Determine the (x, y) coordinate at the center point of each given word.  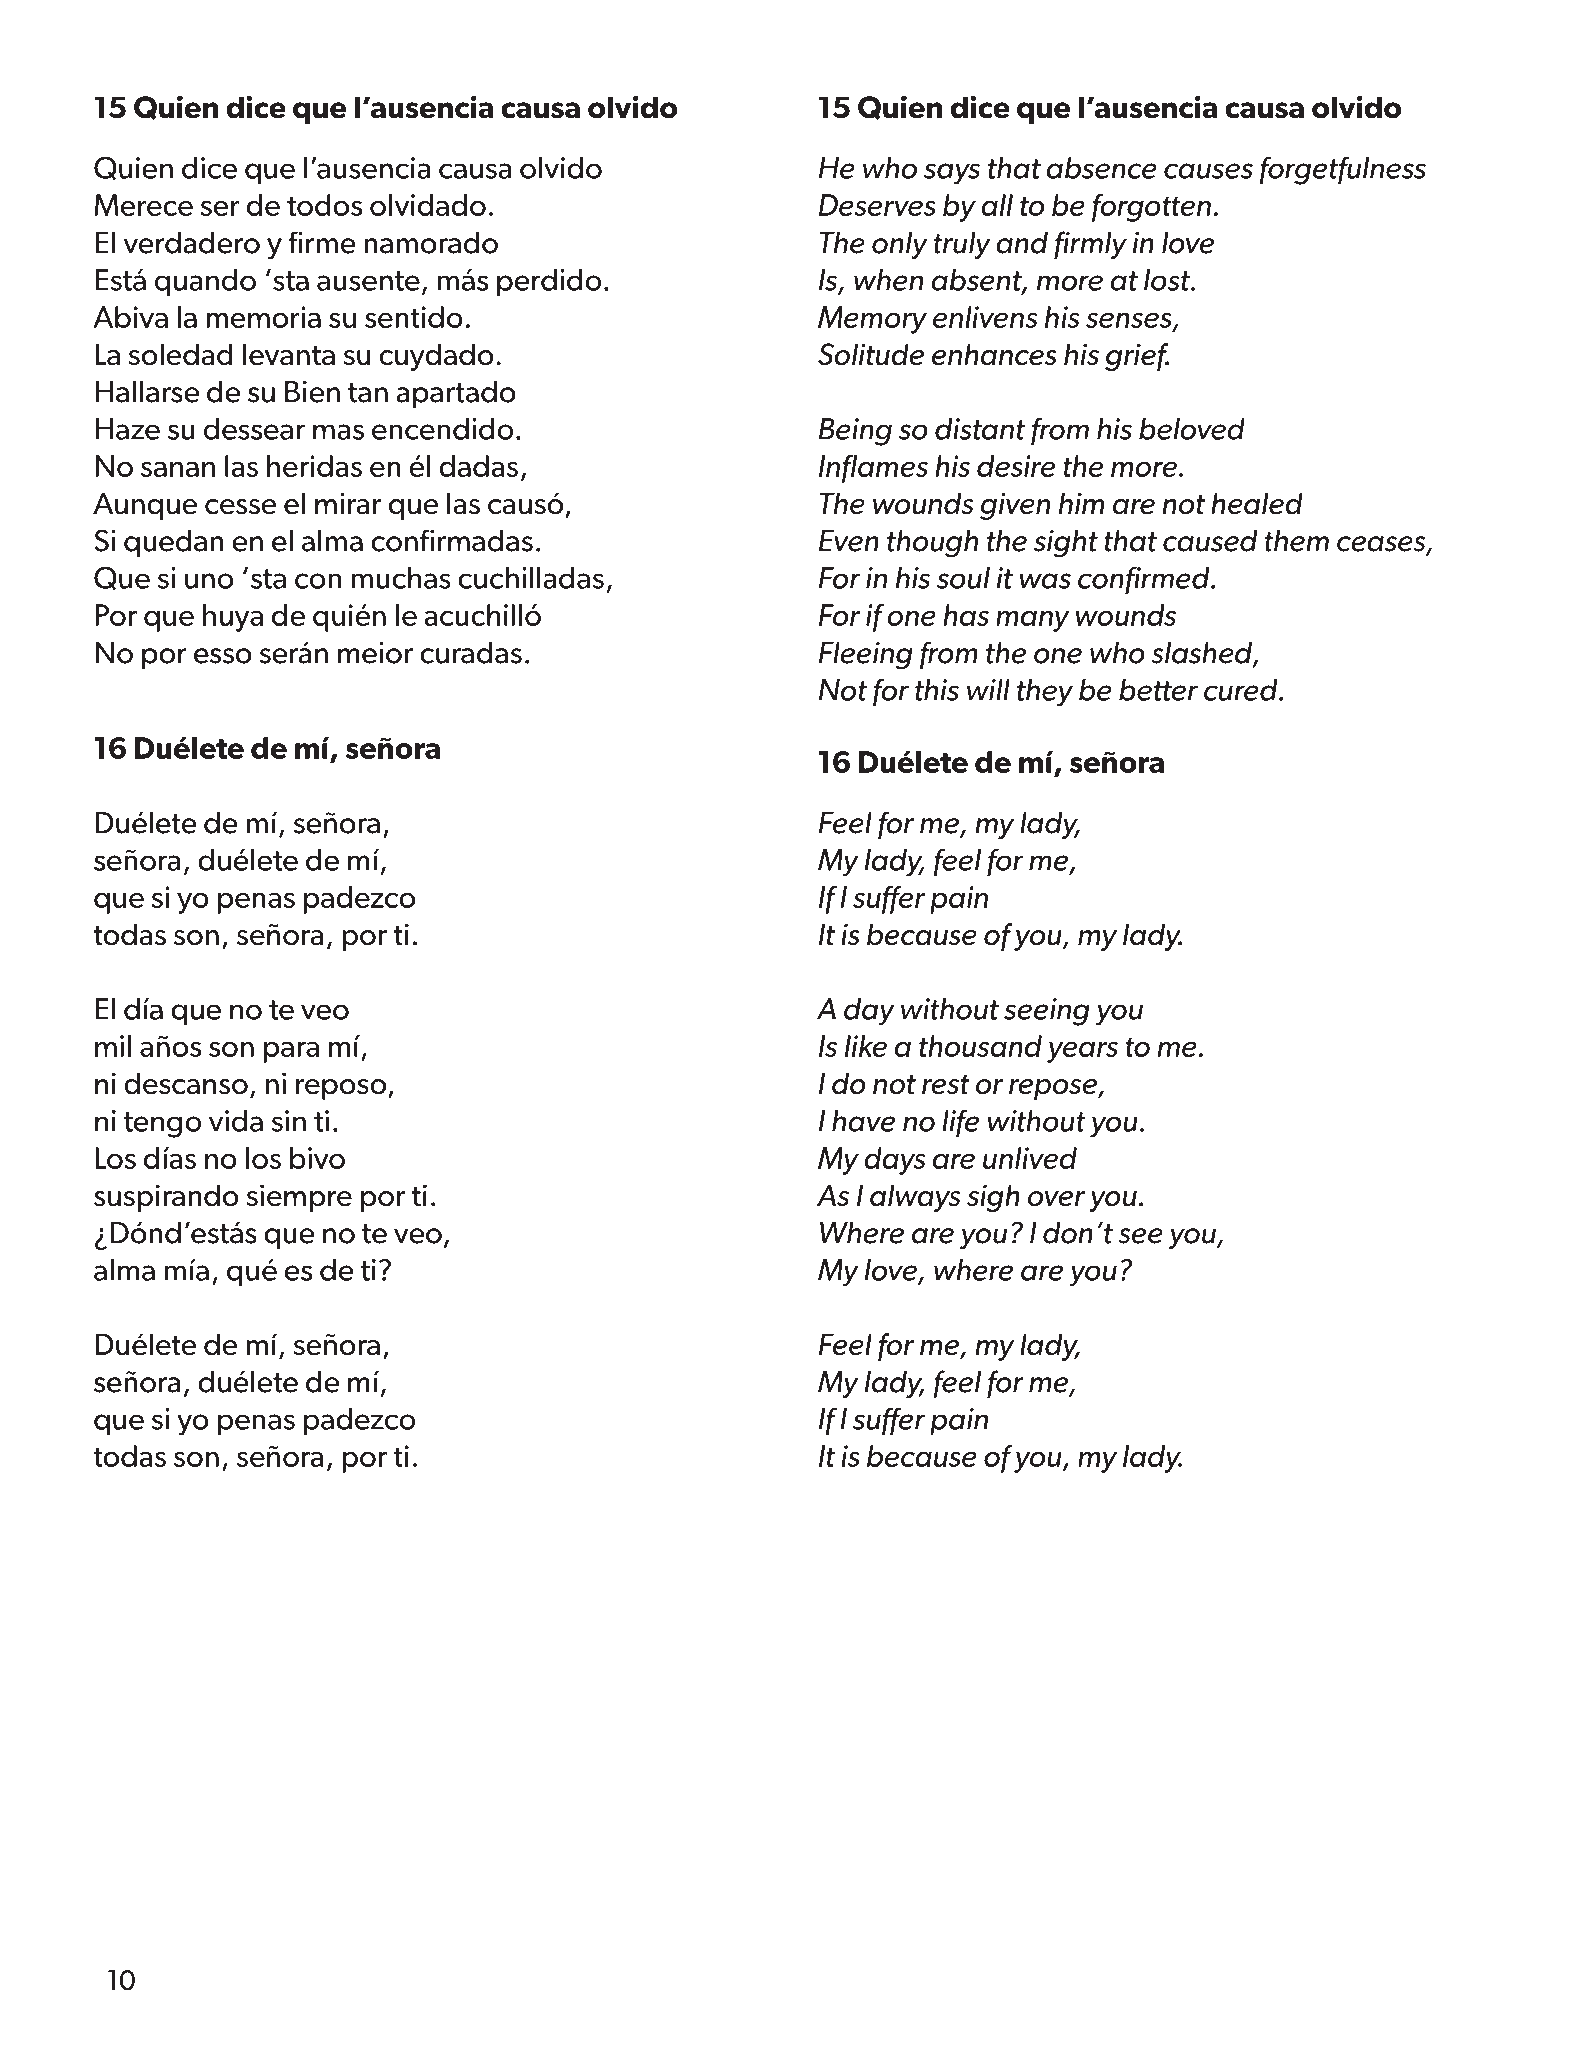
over (1056, 1199)
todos (324, 205)
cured (1242, 690)
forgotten (1151, 208)
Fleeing (866, 656)
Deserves (877, 205)
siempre (299, 1198)
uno (209, 581)
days (895, 1161)
